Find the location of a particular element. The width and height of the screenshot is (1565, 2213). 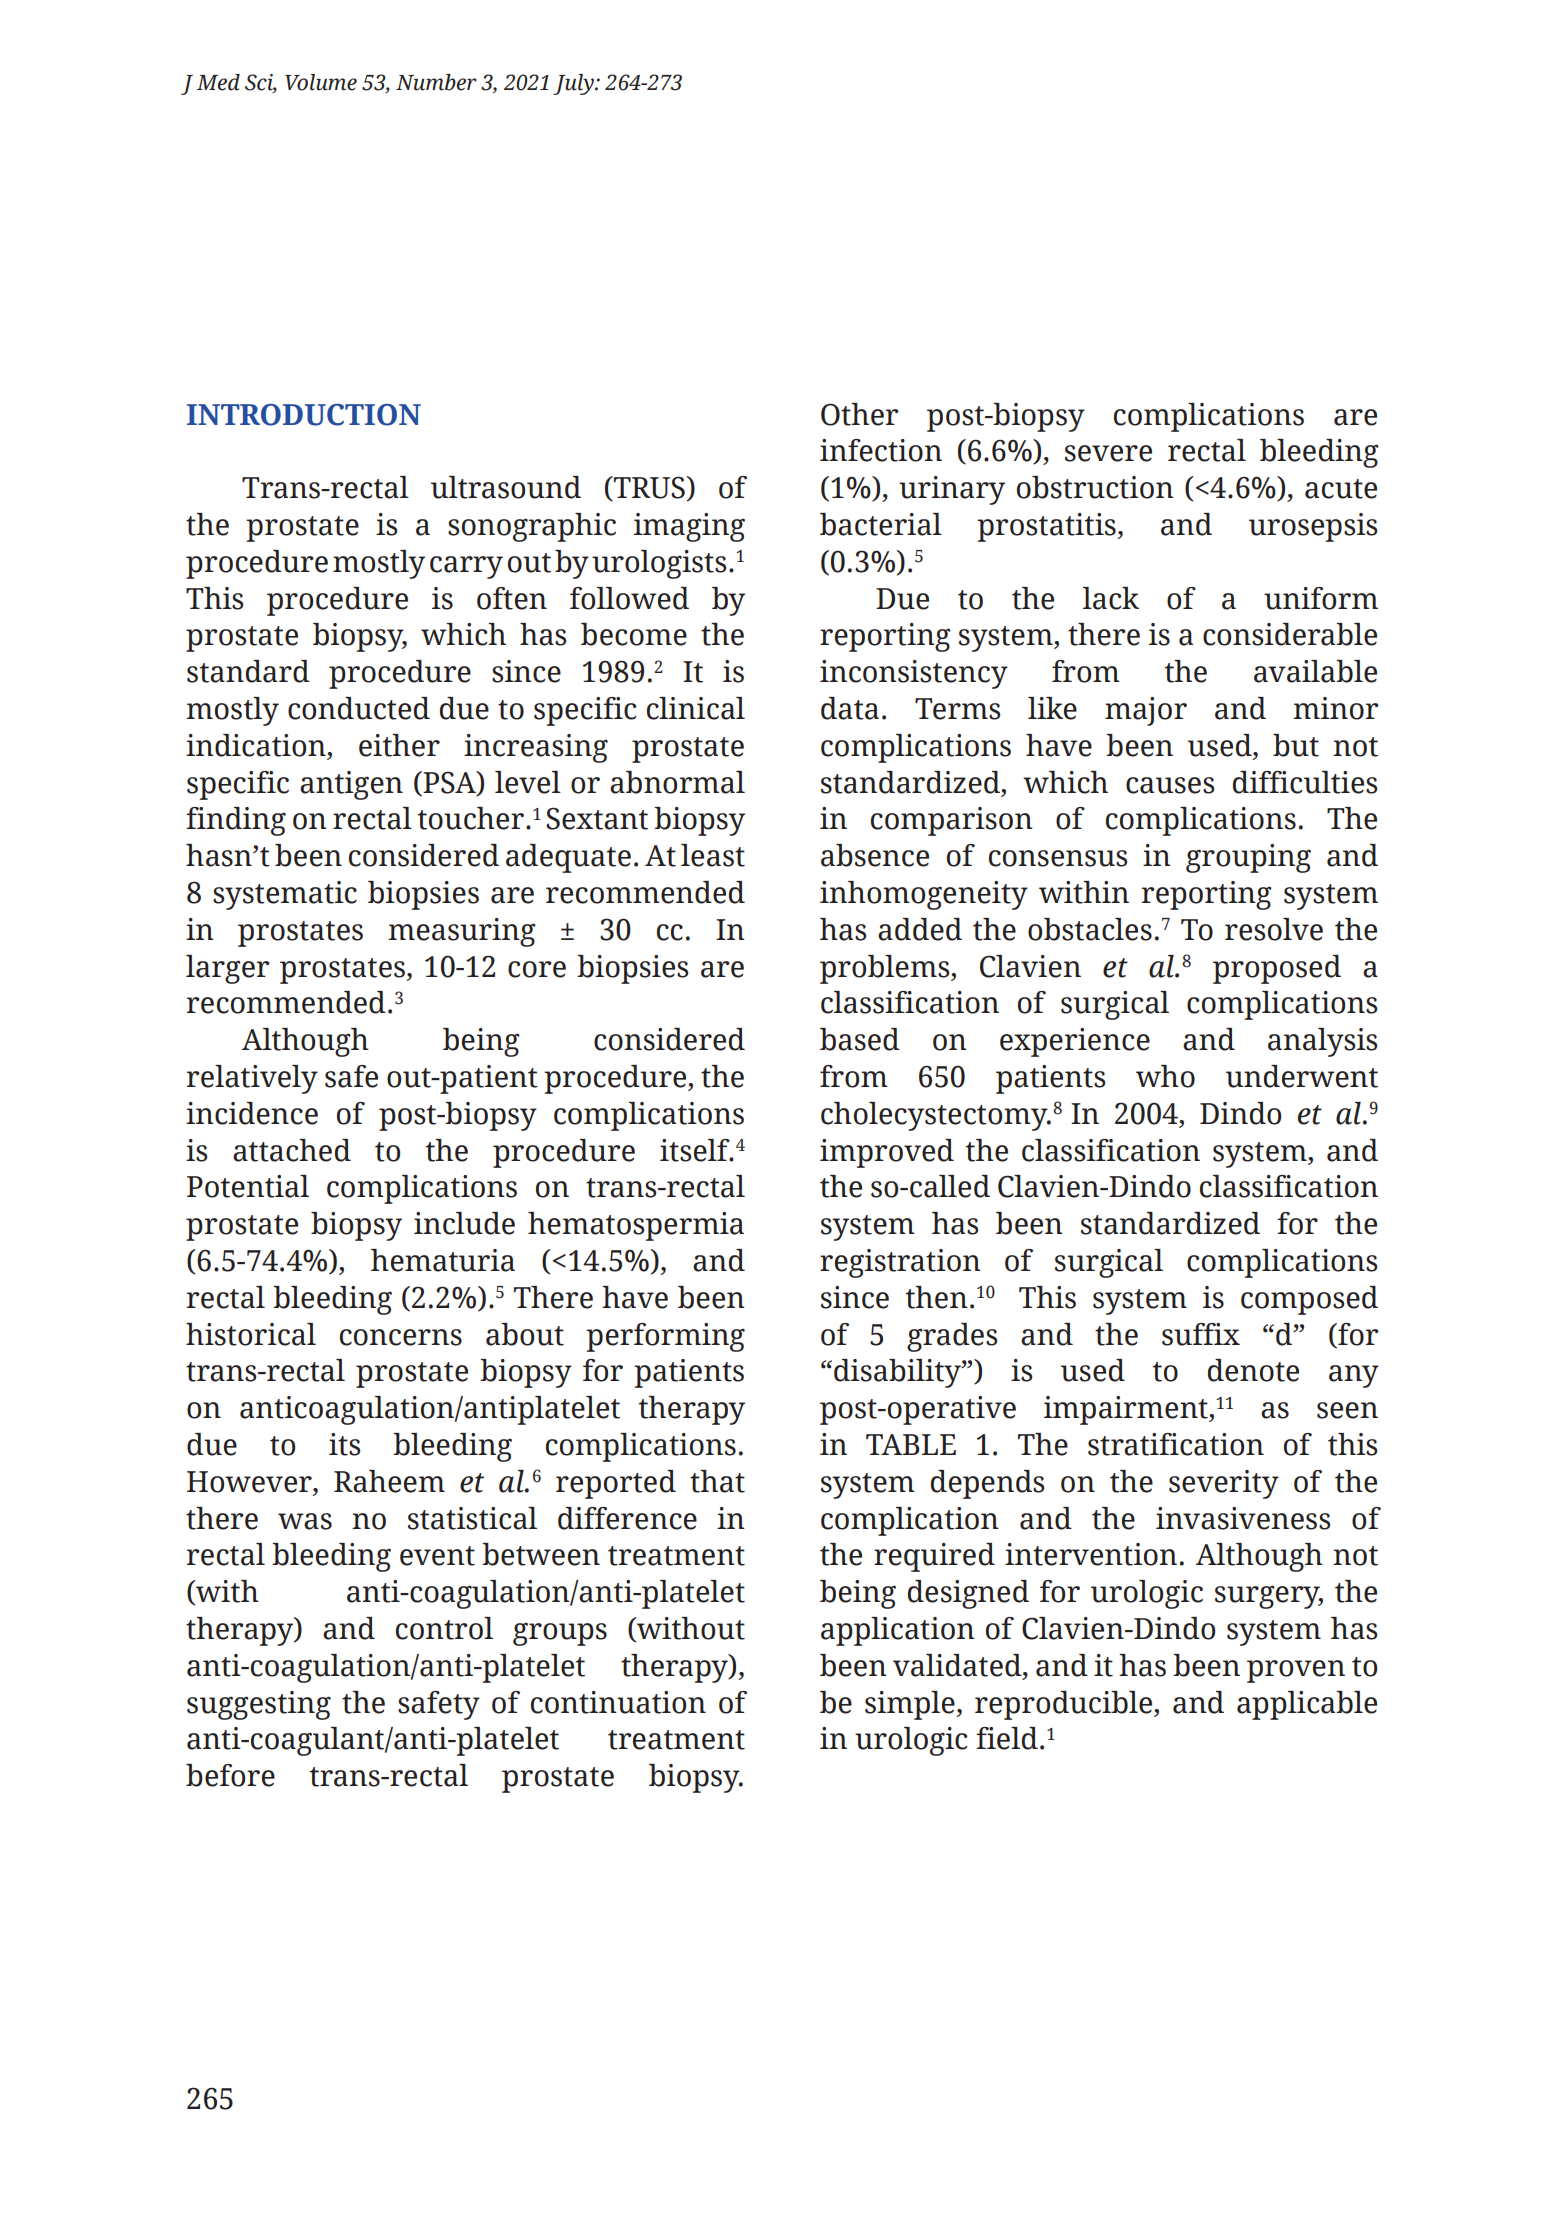

suggesting is located at coordinates (259, 1705).
